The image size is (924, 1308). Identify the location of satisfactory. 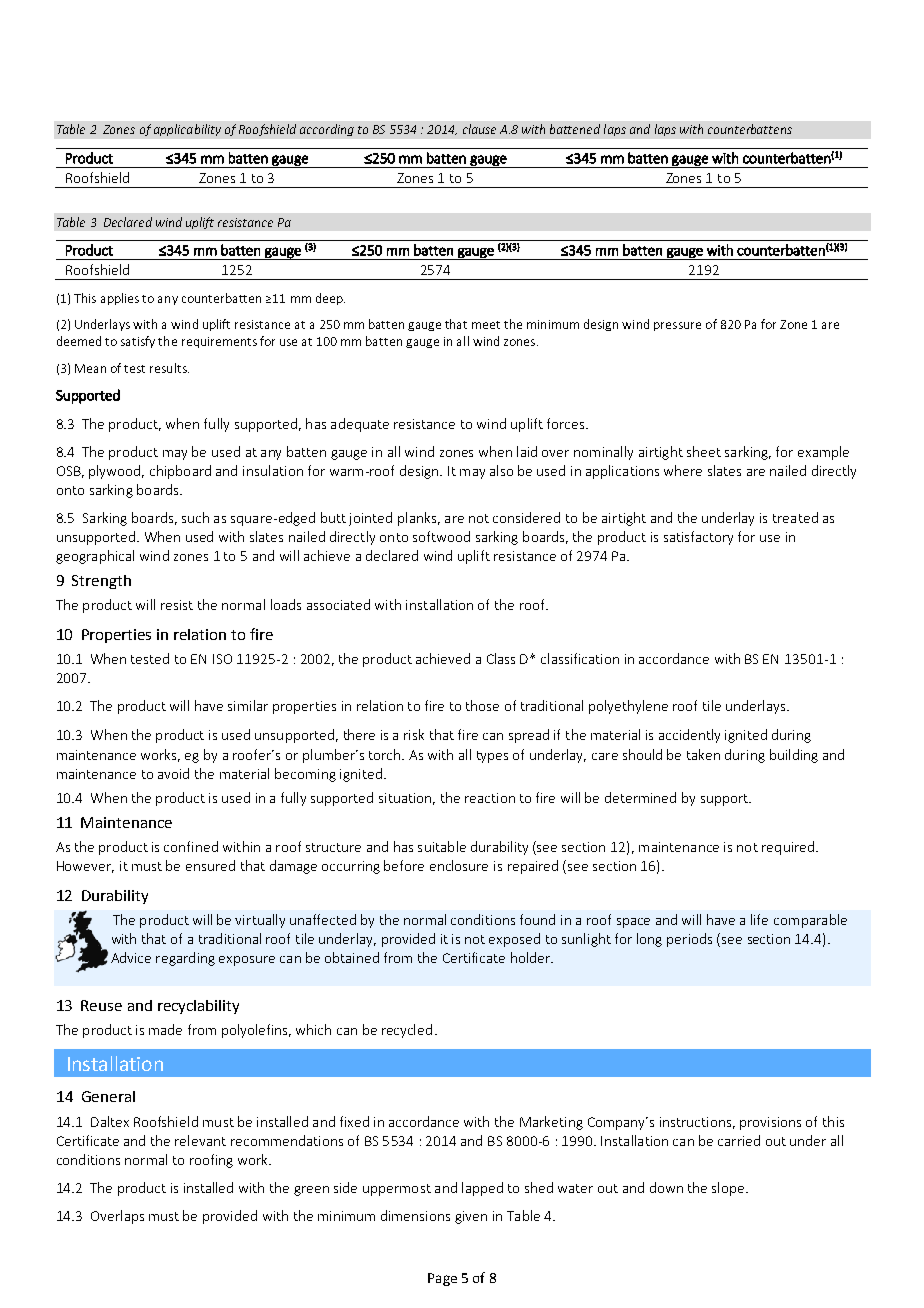
(698, 538).
